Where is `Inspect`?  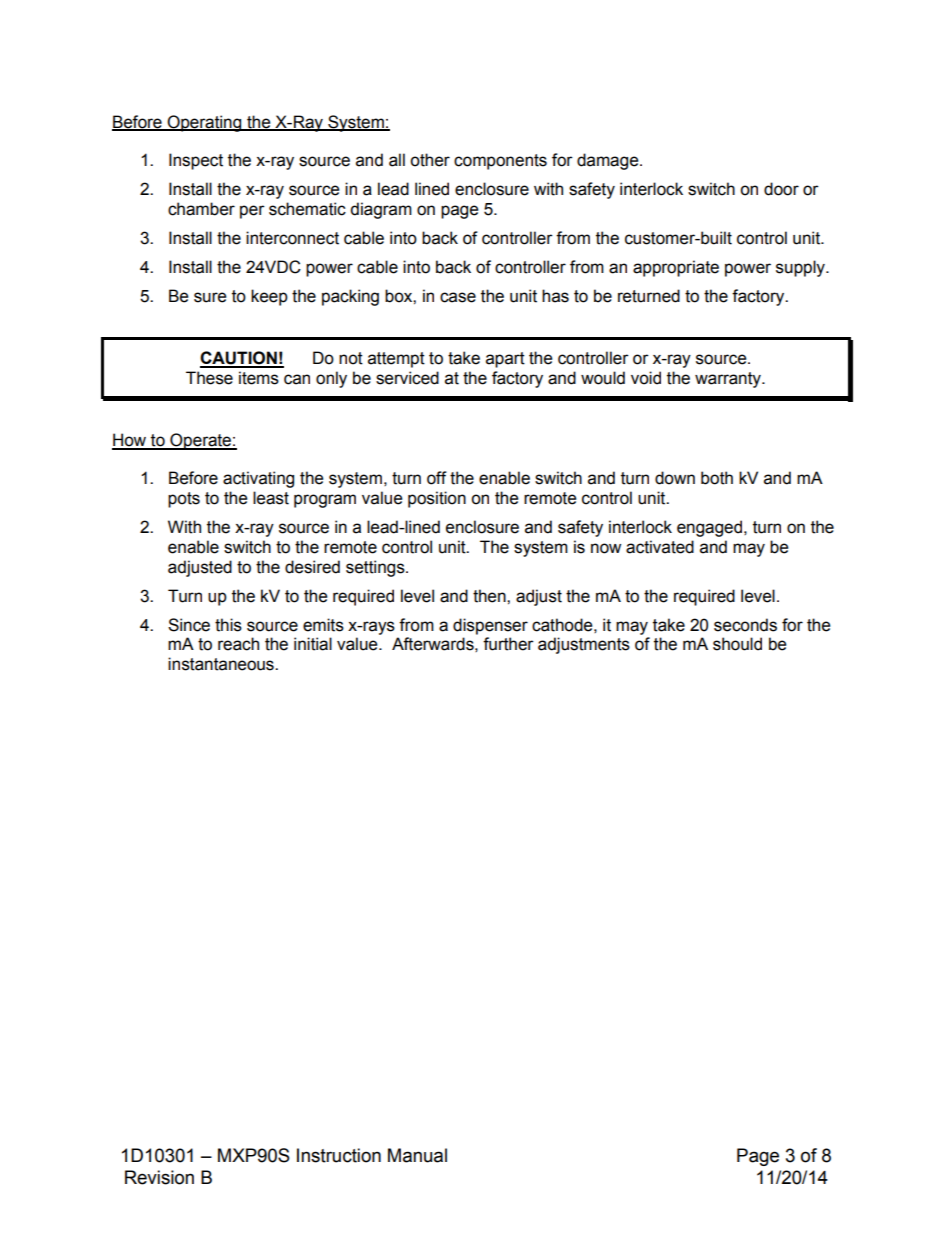
Inspect is located at coordinates (196, 161).
